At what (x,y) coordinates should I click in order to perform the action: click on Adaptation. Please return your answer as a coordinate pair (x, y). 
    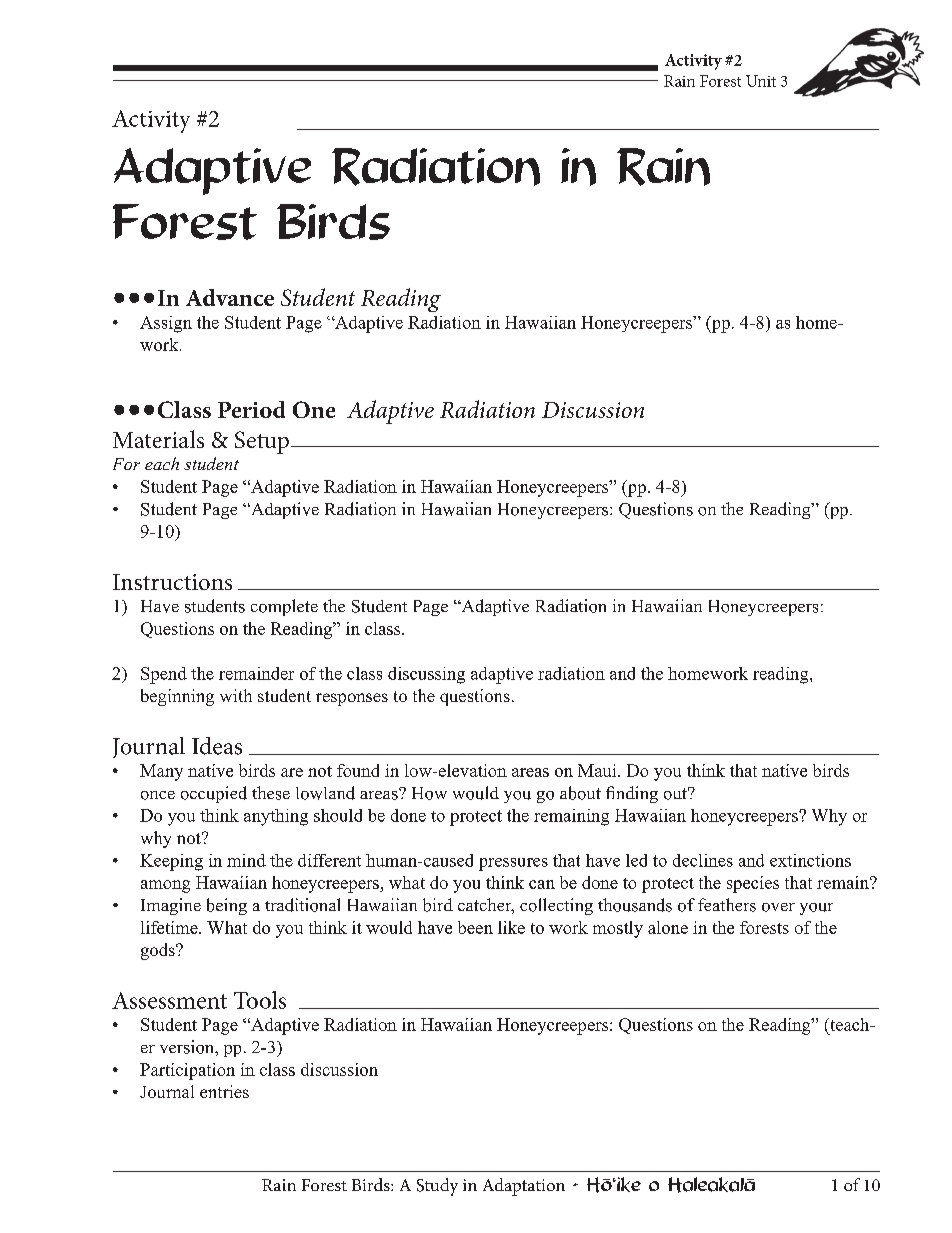
    Looking at the image, I should click on (524, 1187).
